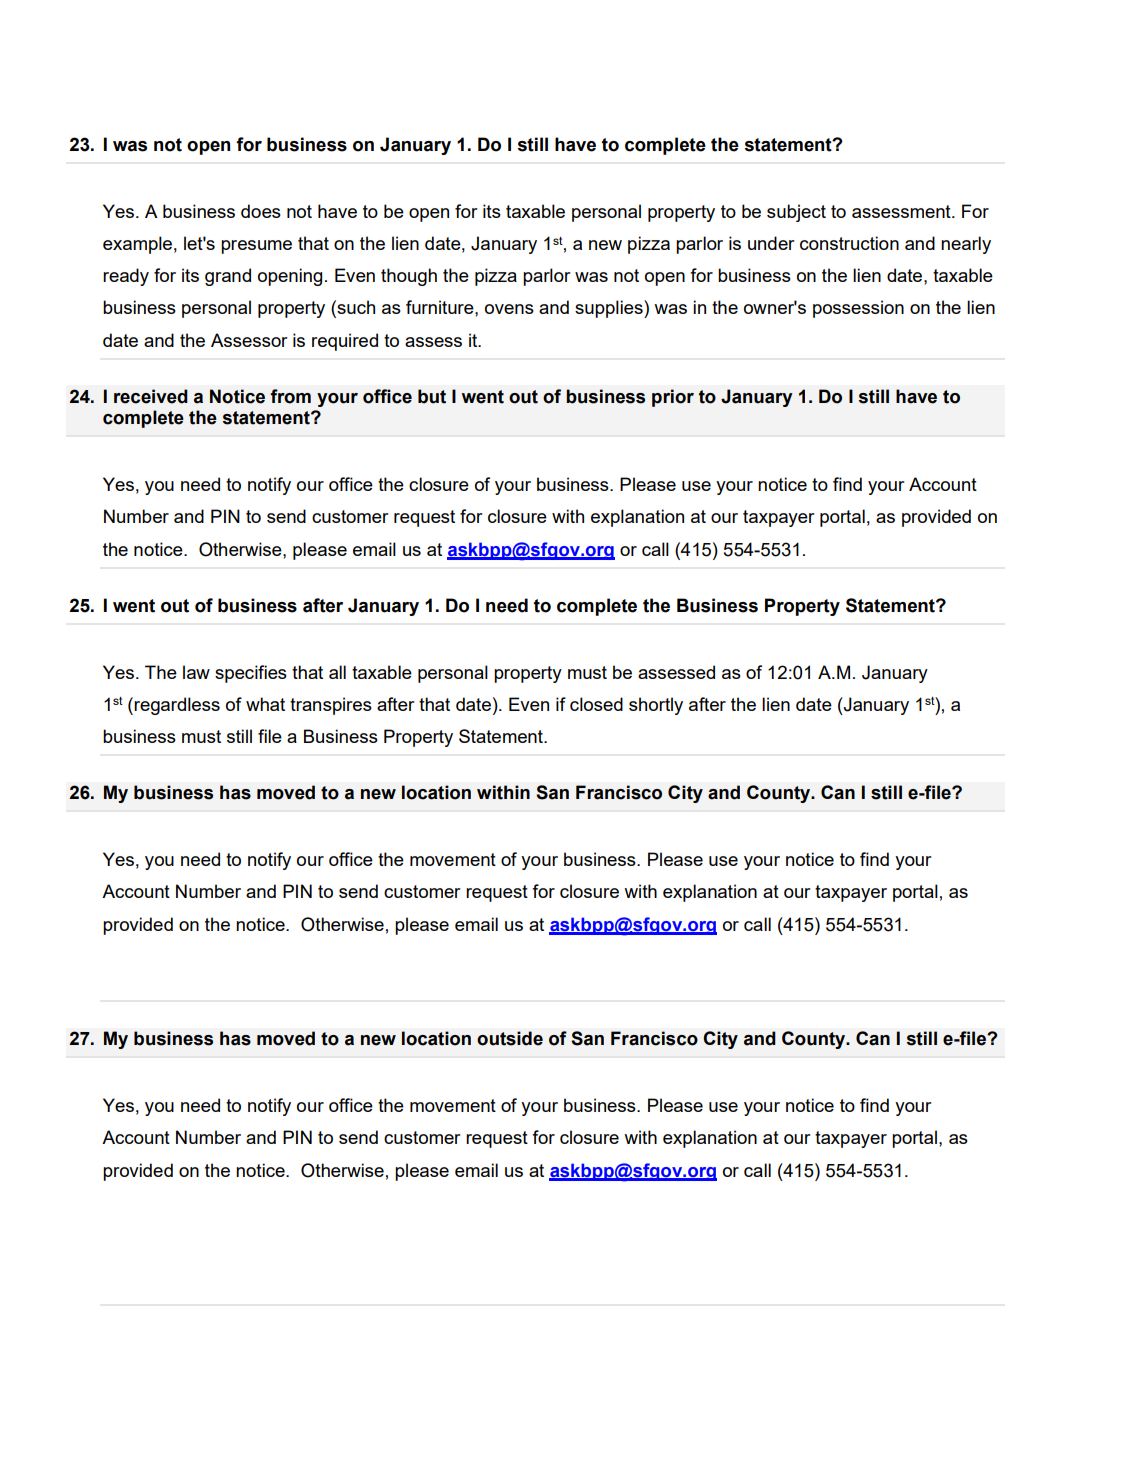 Image resolution: width=1136 pixels, height=1470 pixels. Describe the element at coordinates (656, 706) in the document. I see `shortly` at that location.
